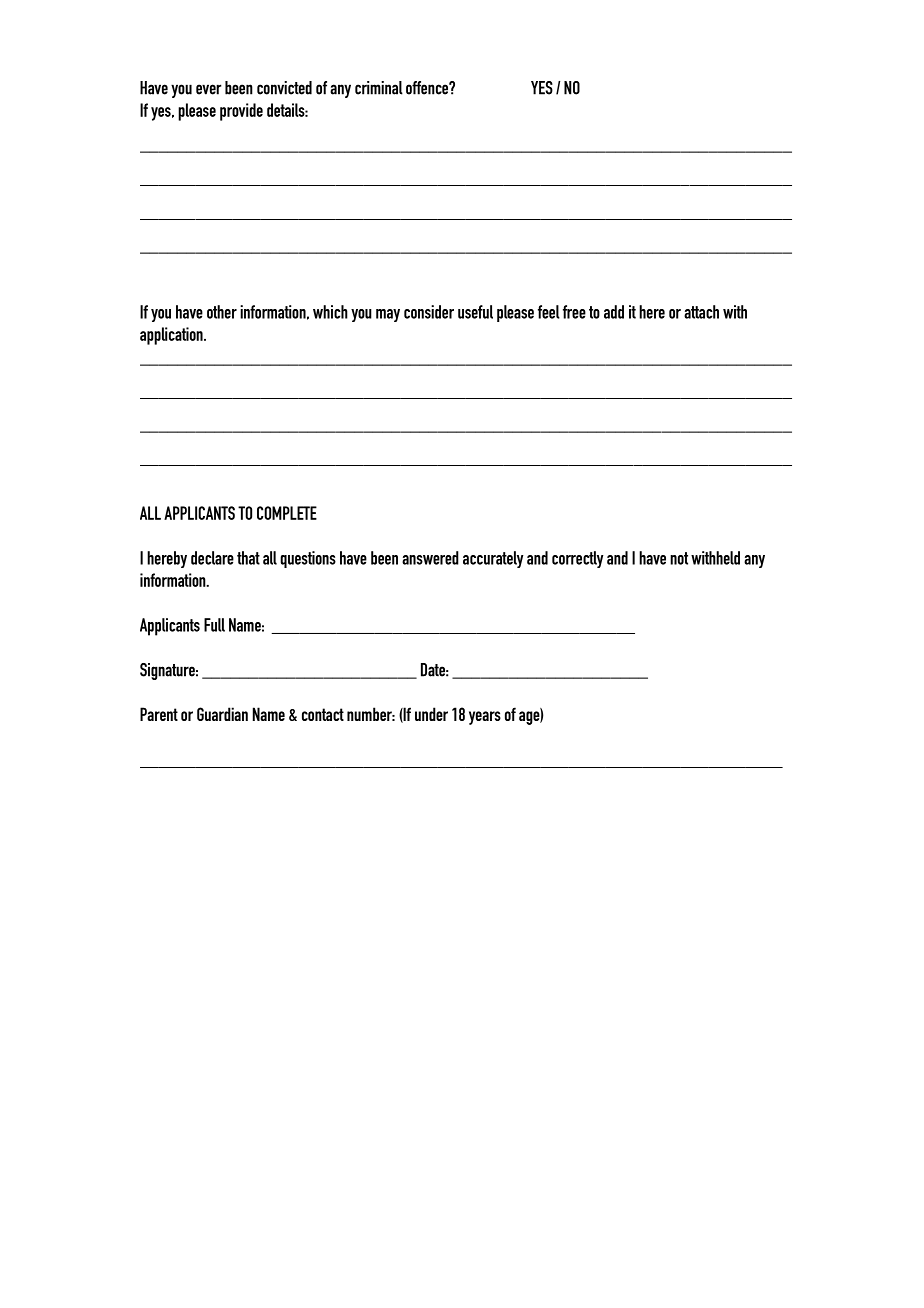 The height and width of the screenshot is (1308, 924). I want to click on add, so click(614, 312).
